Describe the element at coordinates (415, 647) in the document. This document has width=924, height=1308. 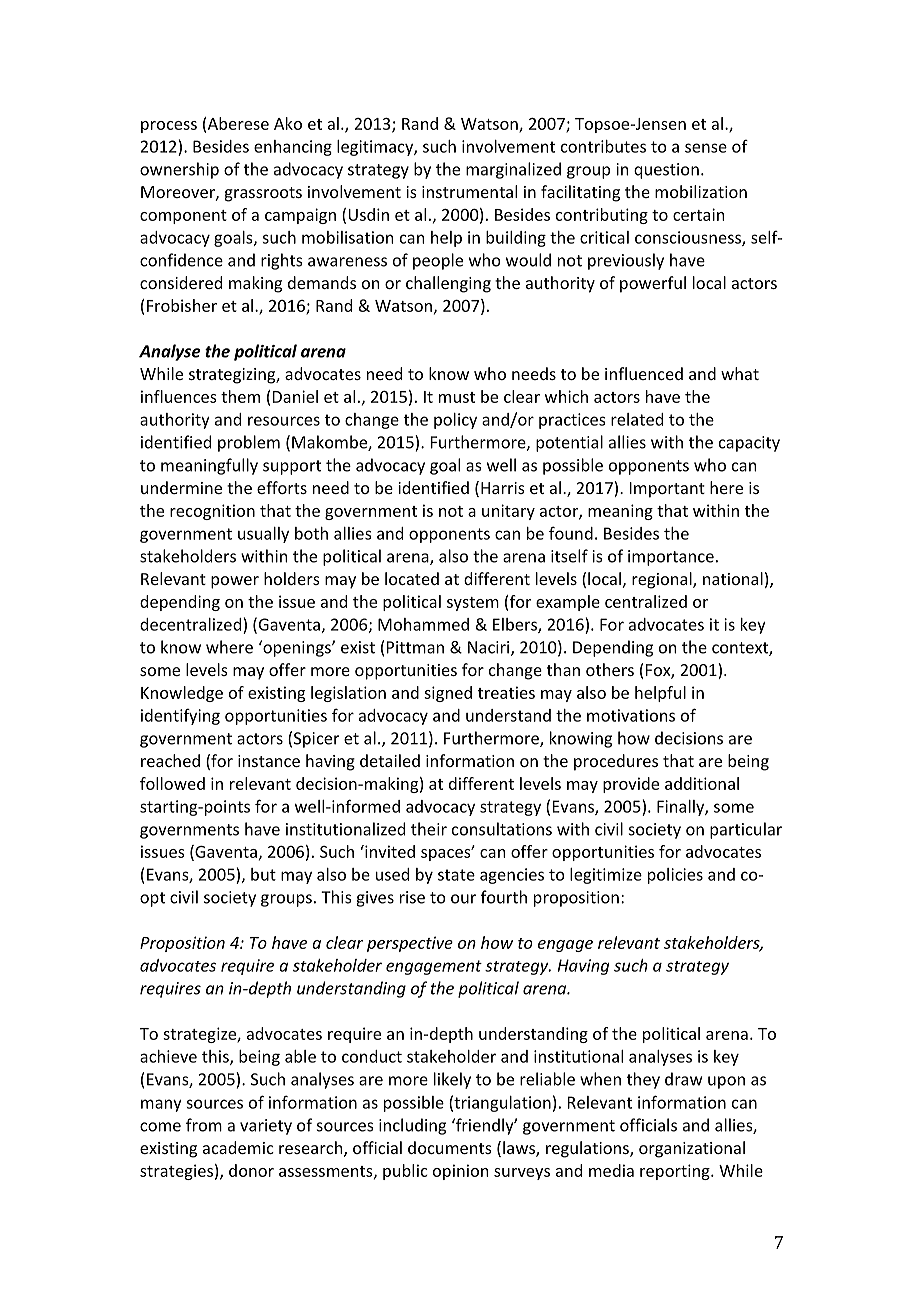
I see `Pittman` at that location.
